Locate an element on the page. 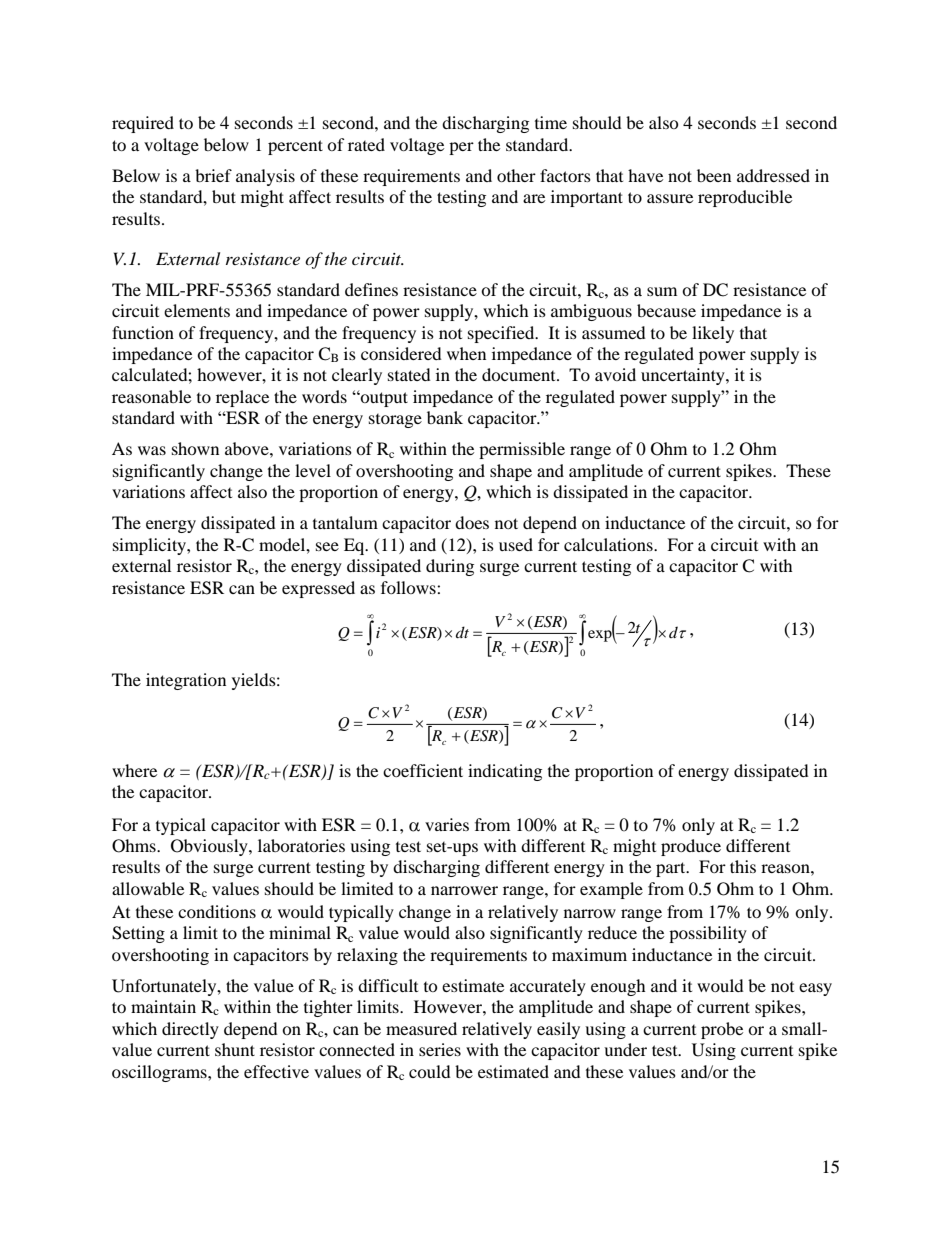 This document has width=952, height=1233. during is located at coordinates (450, 567).
